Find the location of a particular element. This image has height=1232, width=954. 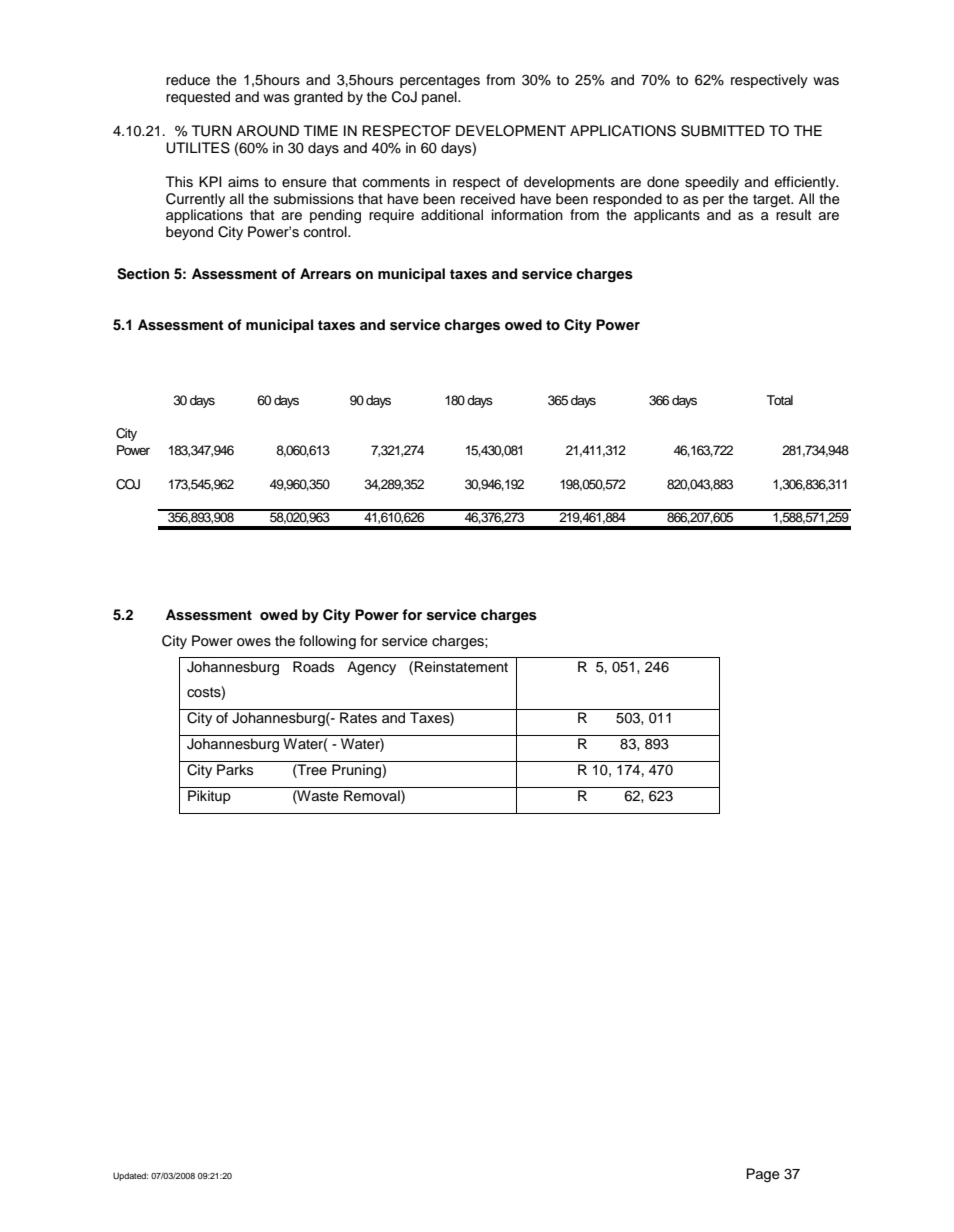

Reinstatement is located at coordinates (461, 667).
